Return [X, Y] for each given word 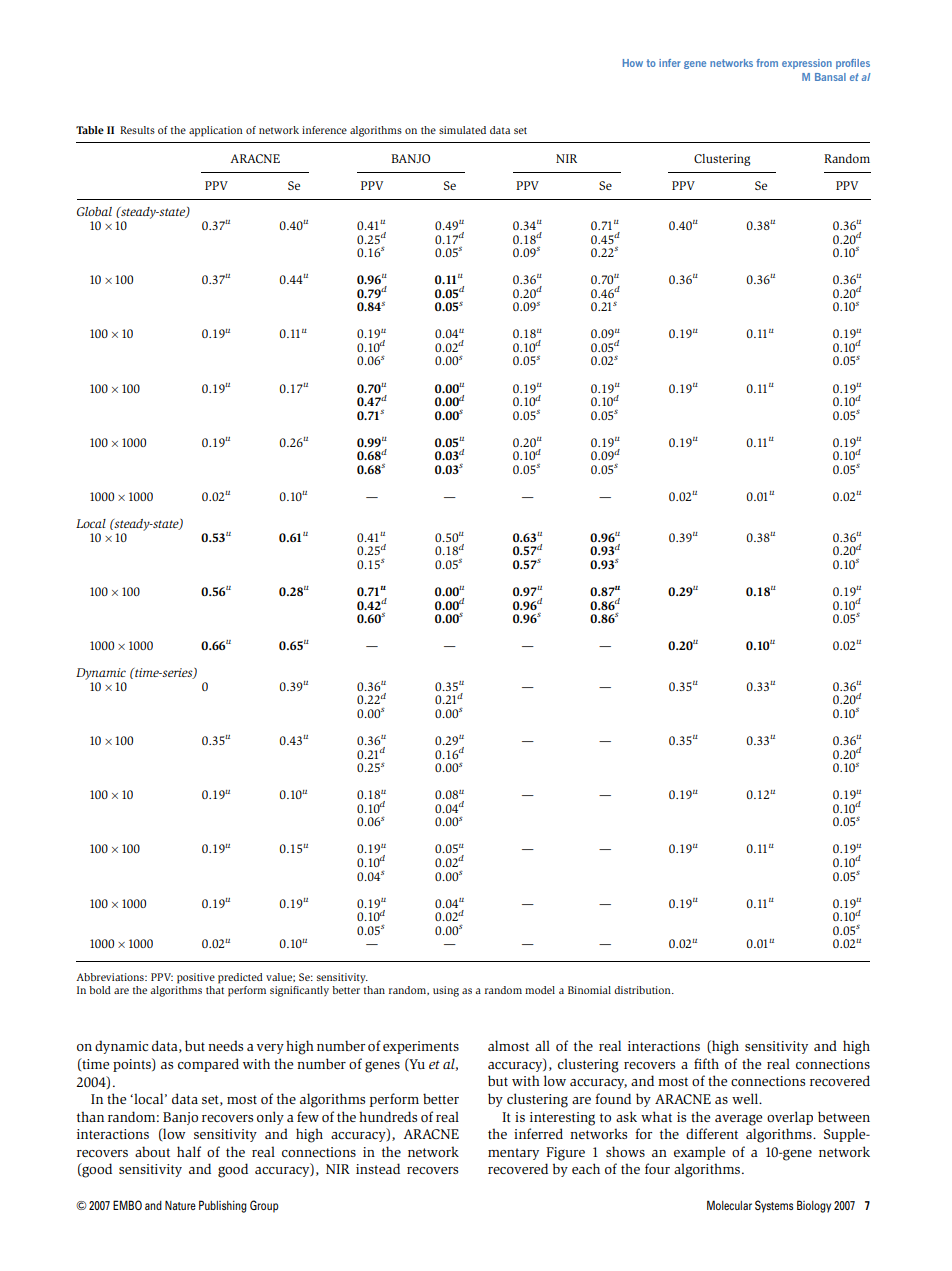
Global [94, 211]
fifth [706, 1063]
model [540, 990]
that [215, 990]
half [189, 1151]
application [216, 131]
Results [137, 130]
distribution [643, 990]
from [767, 63]
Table [90, 130]
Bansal [830, 77]
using [446, 991]
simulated [462, 130]
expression [807, 64]
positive [196, 978]
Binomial [589, 990]
